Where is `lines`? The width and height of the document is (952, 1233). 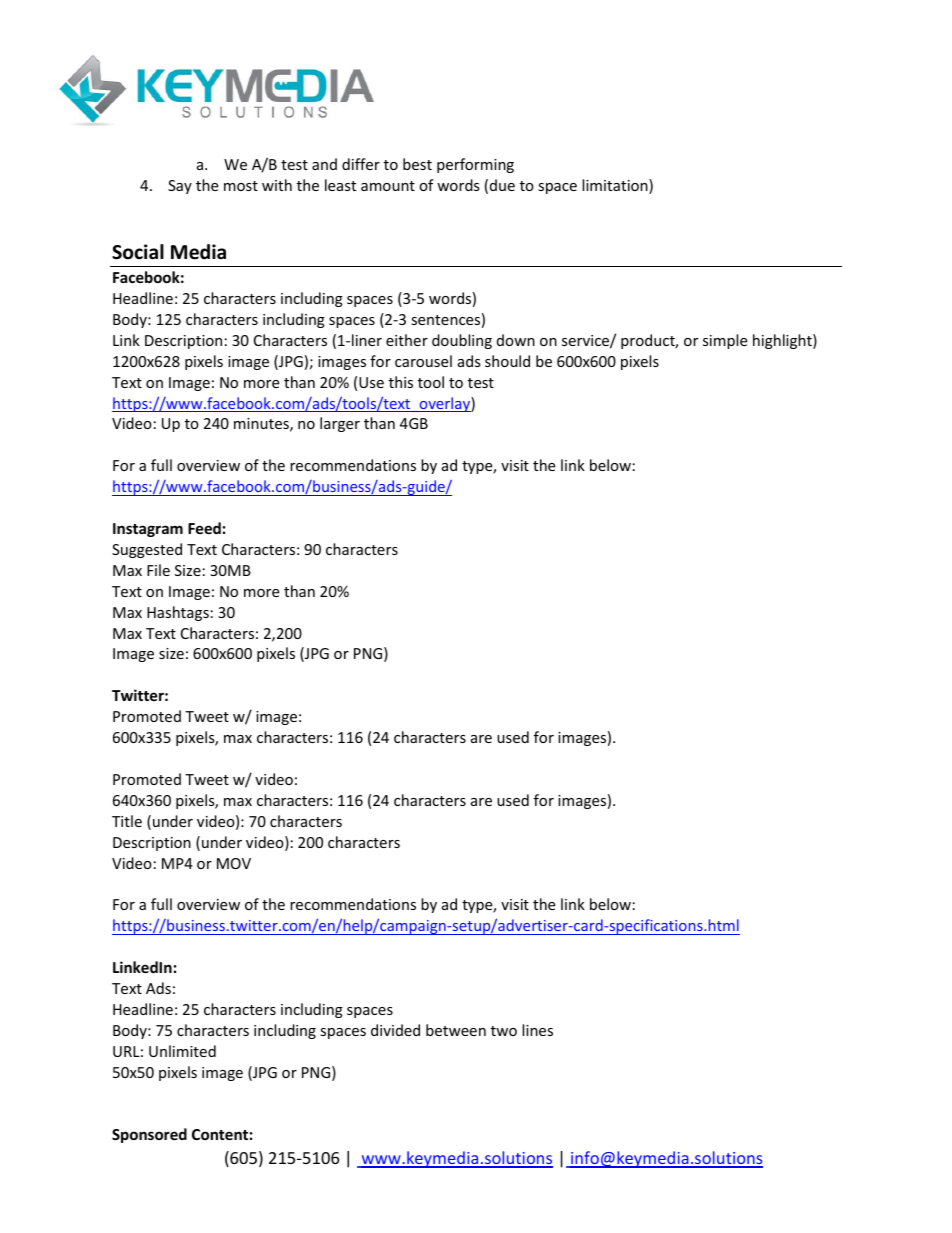
lines is located at coordinates (537, 1030).
